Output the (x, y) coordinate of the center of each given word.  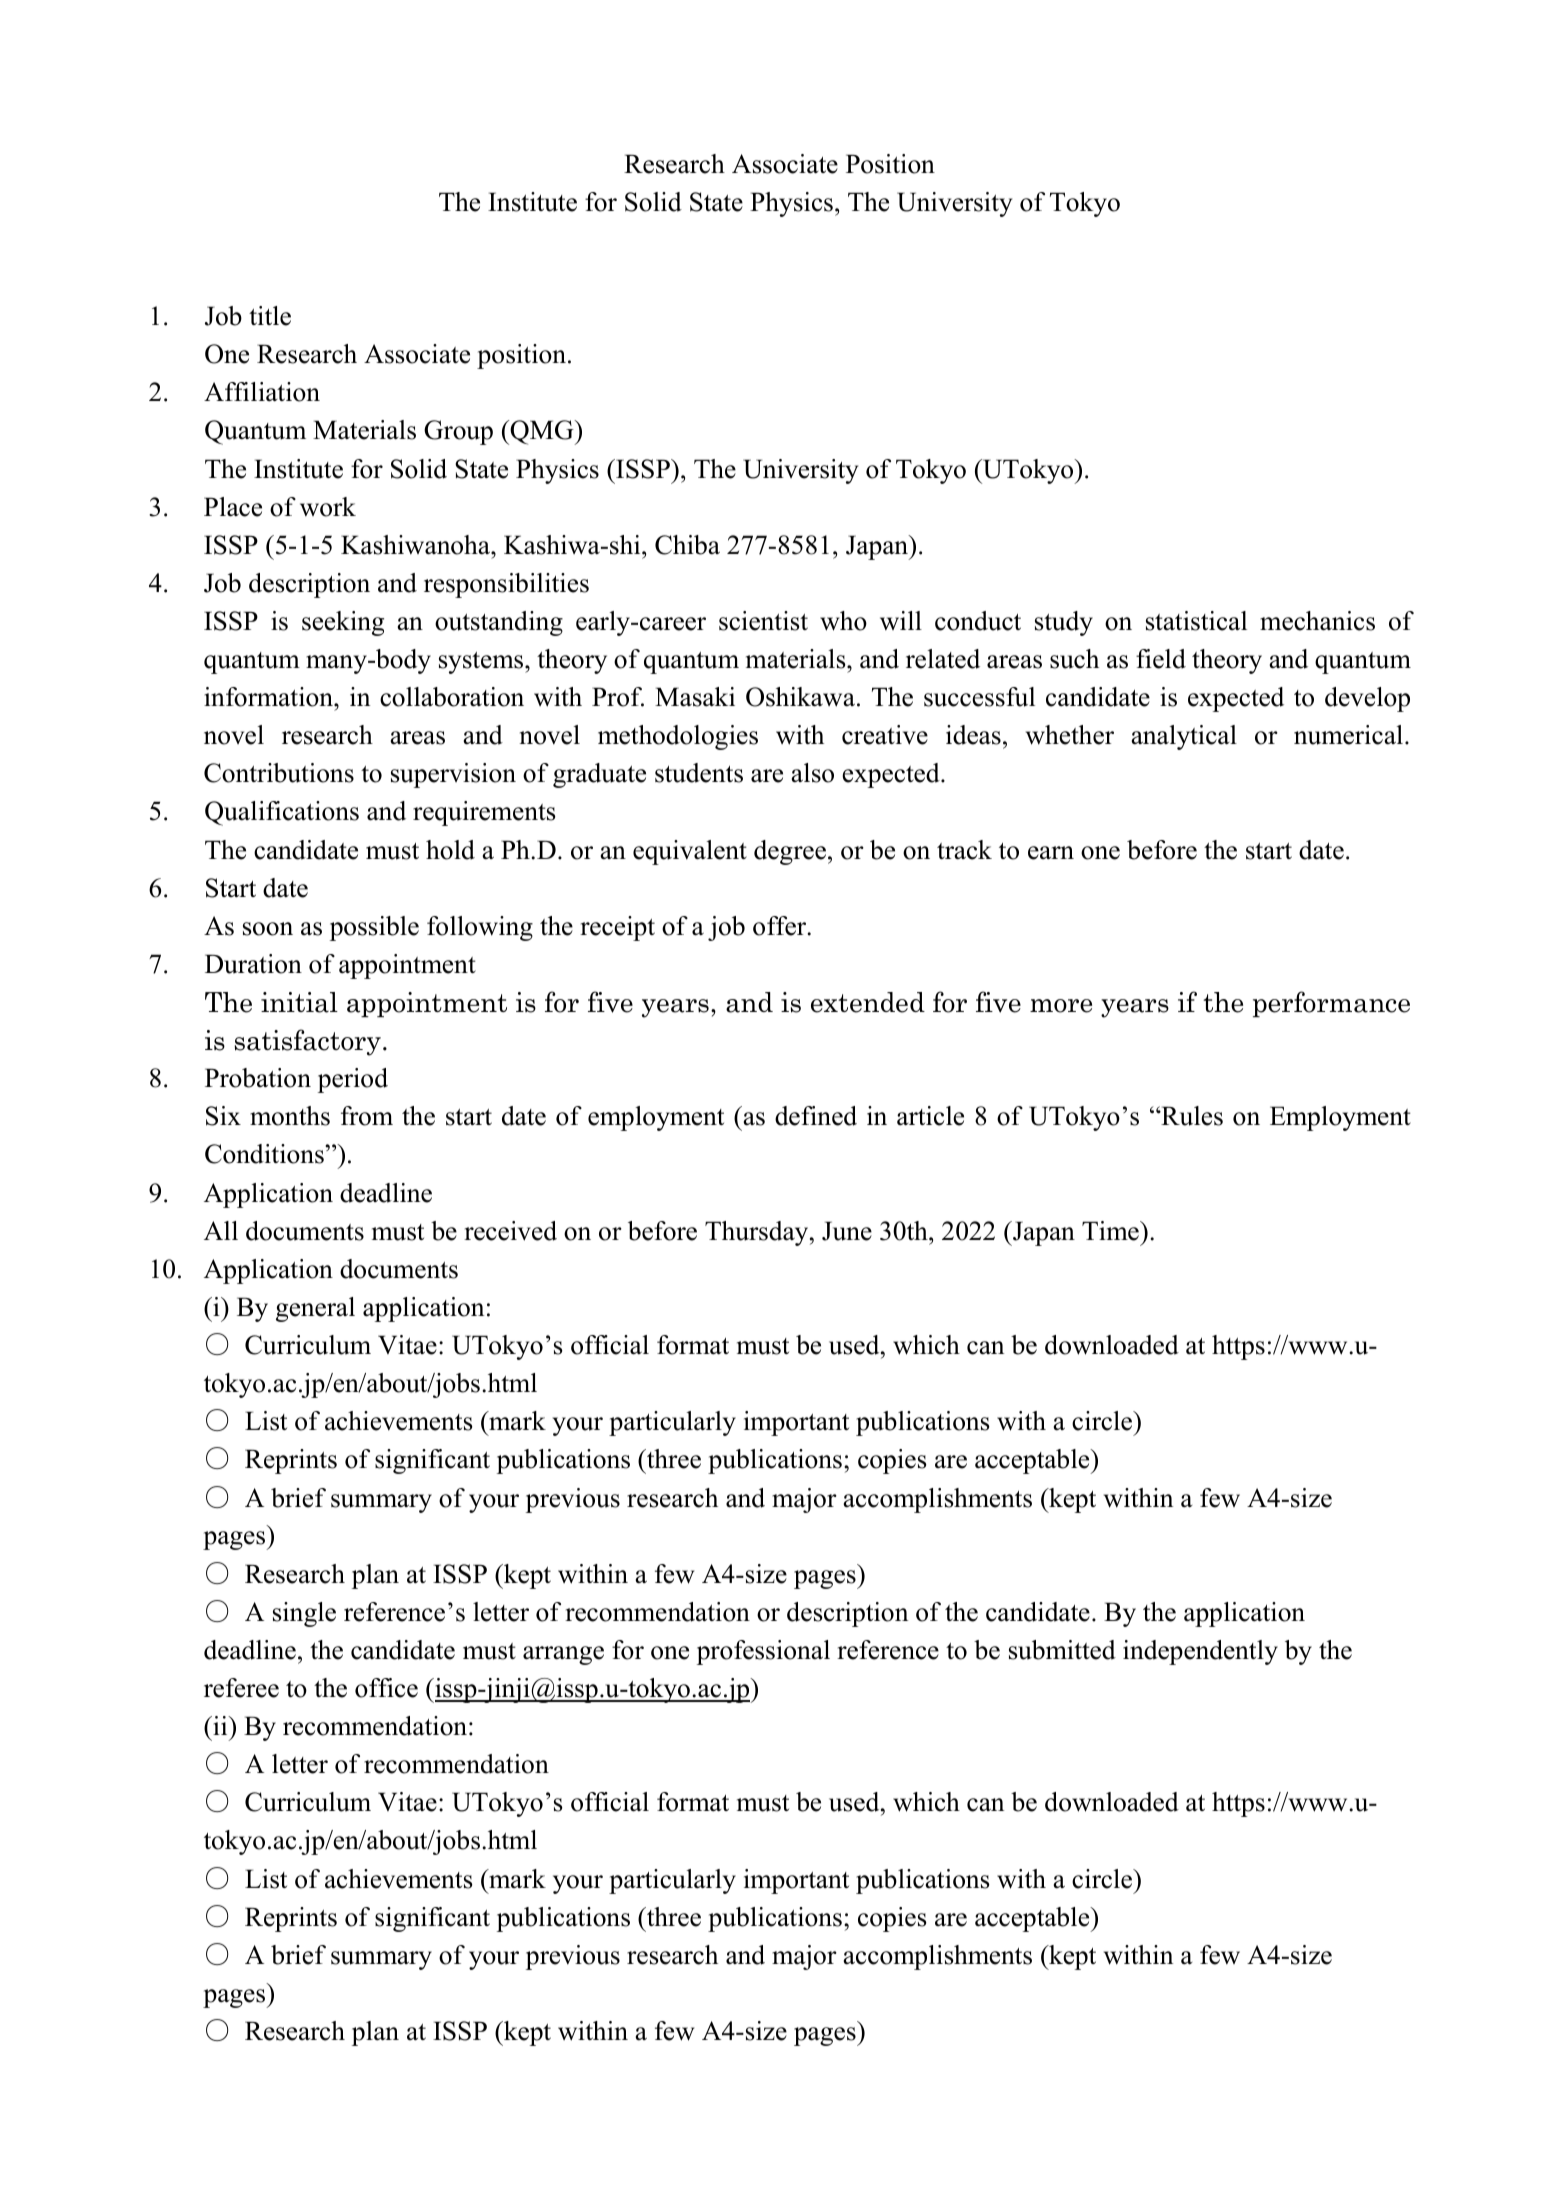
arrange (563, 1655)
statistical (1196, 621)
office (386, 1688)
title (270, 316)
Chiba (687, 545)
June (847, 1231)
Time (1111, 1231)
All (221, 1230)
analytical (1184, 737)
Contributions (279, 773)
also (812, 773)
